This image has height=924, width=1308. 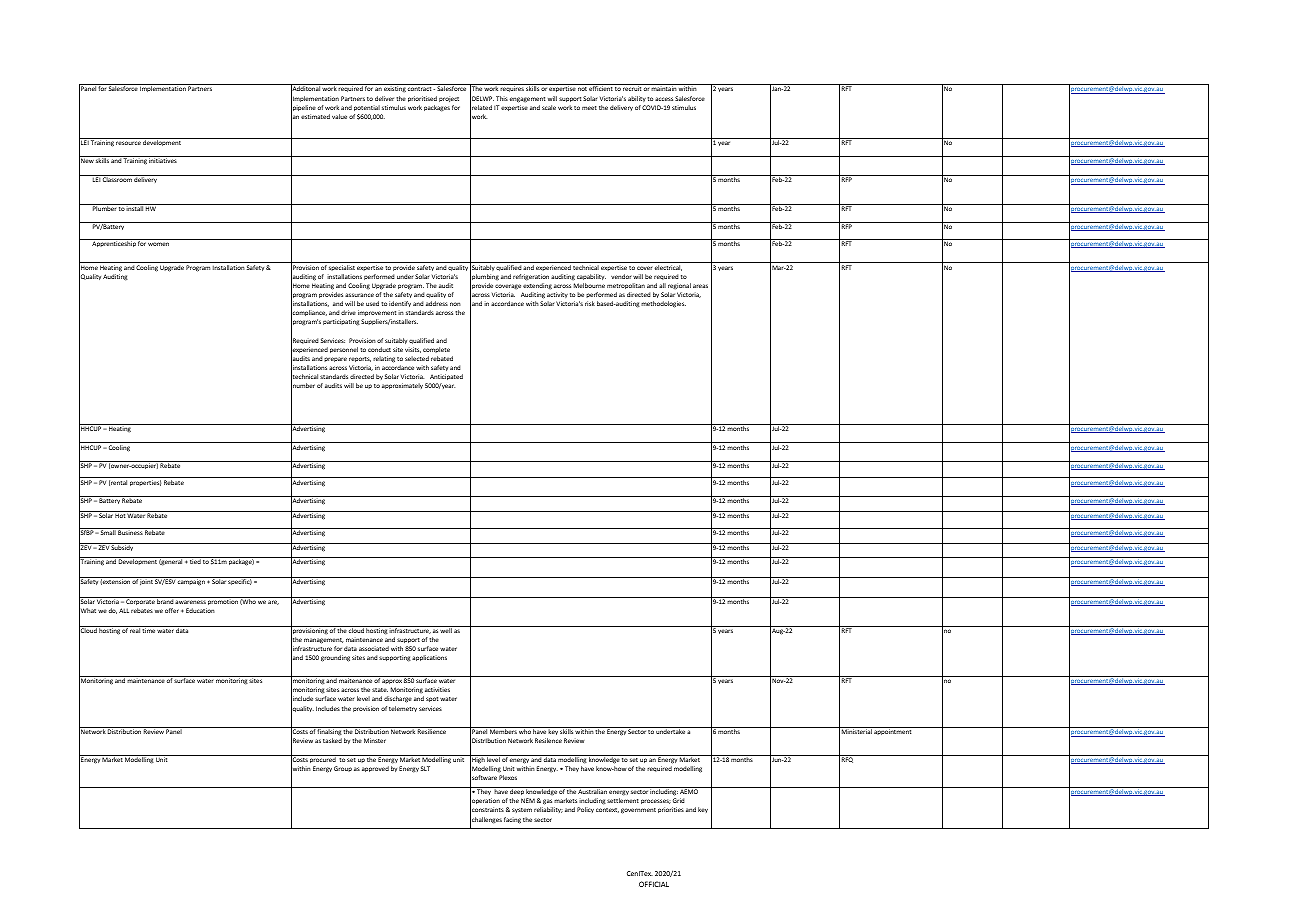 I want to click on This, so click(x=502, y=98).
